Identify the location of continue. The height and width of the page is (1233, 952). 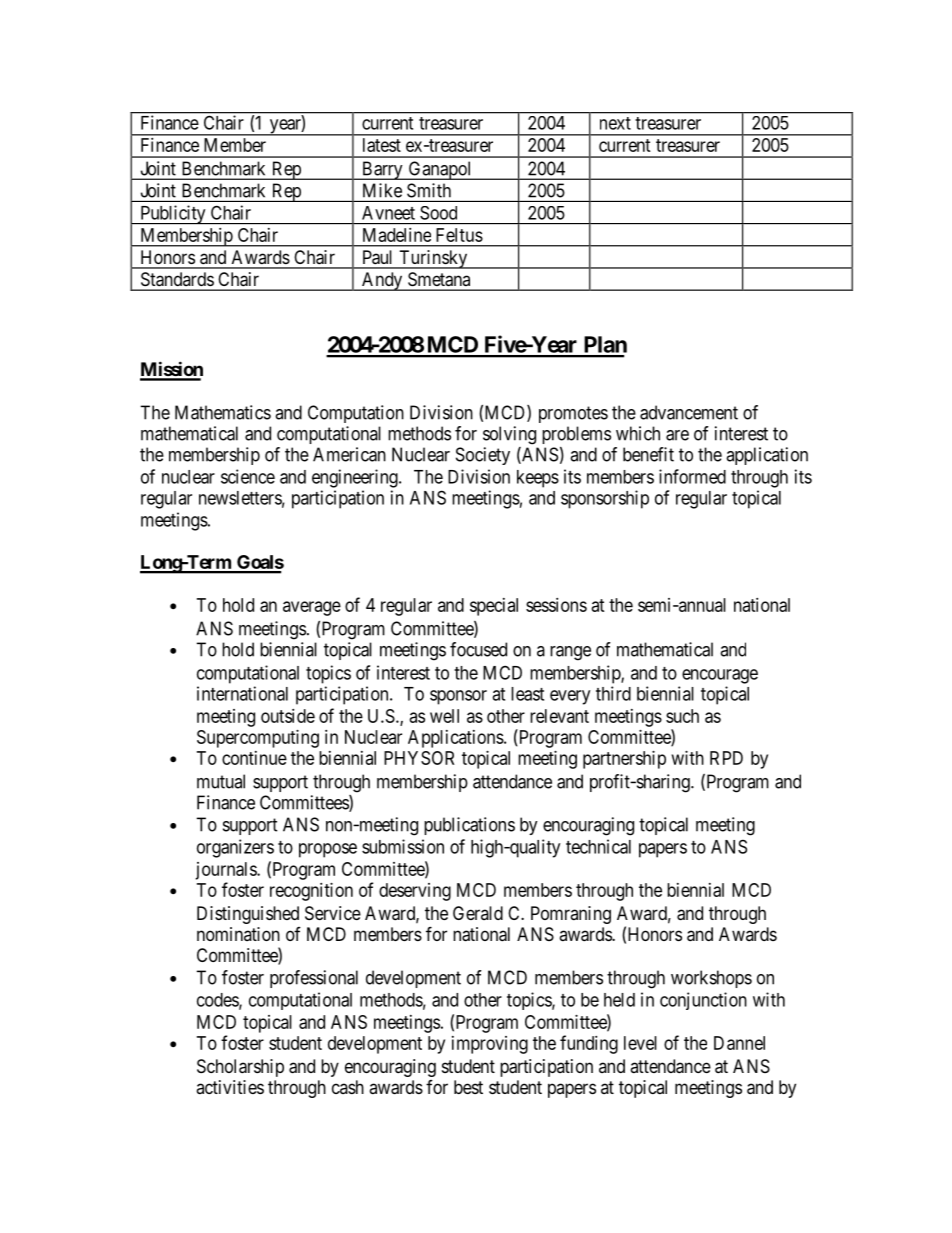
(254, 758).
